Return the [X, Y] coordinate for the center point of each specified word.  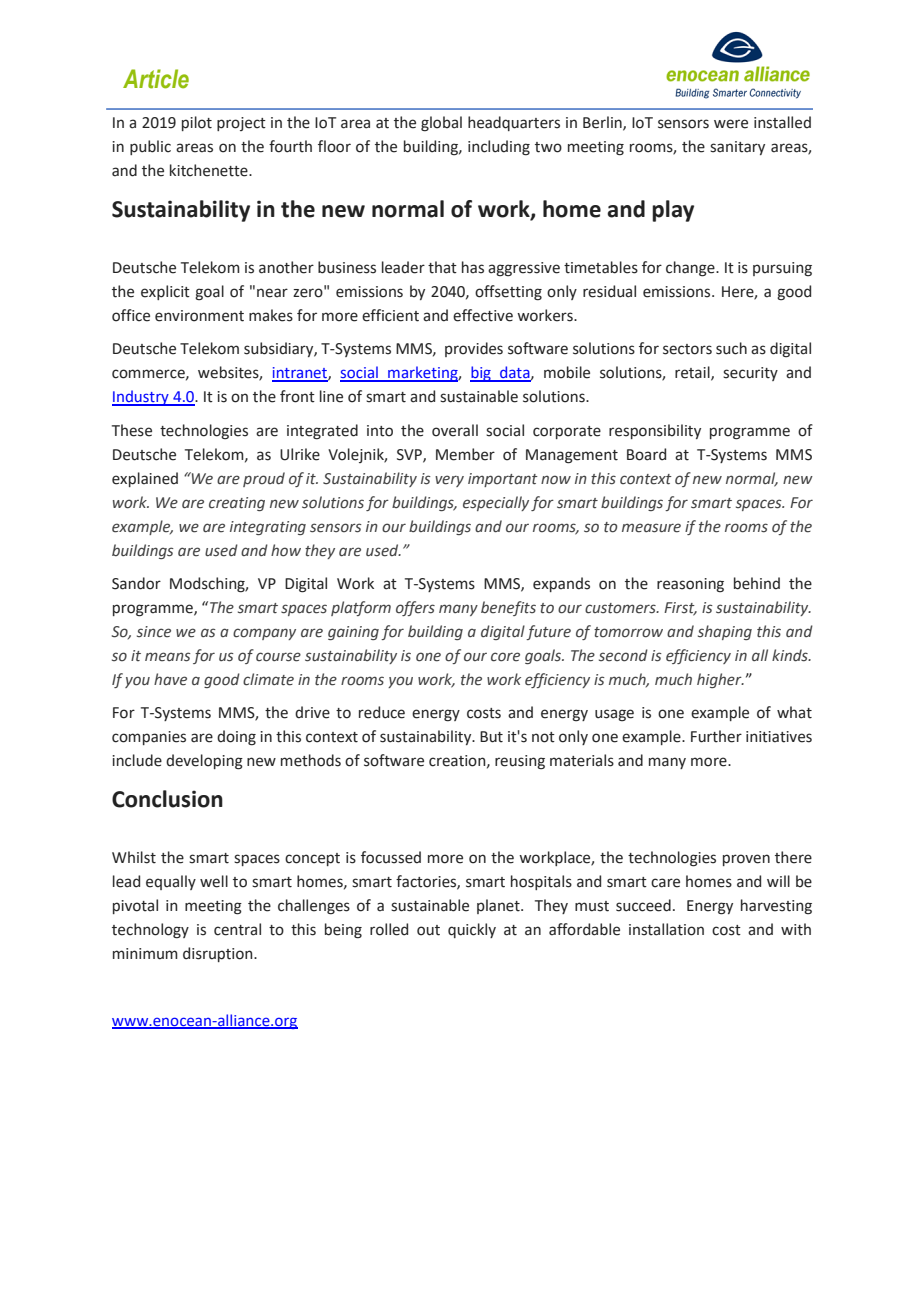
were [731, 124]
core [505, 657]
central [237, 929]
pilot [197, 123]
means [168, 657]
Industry [141, 398]
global [441, 124]
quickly [472, 930]
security [750, 374]
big [481, 374]
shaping [725, 632]
